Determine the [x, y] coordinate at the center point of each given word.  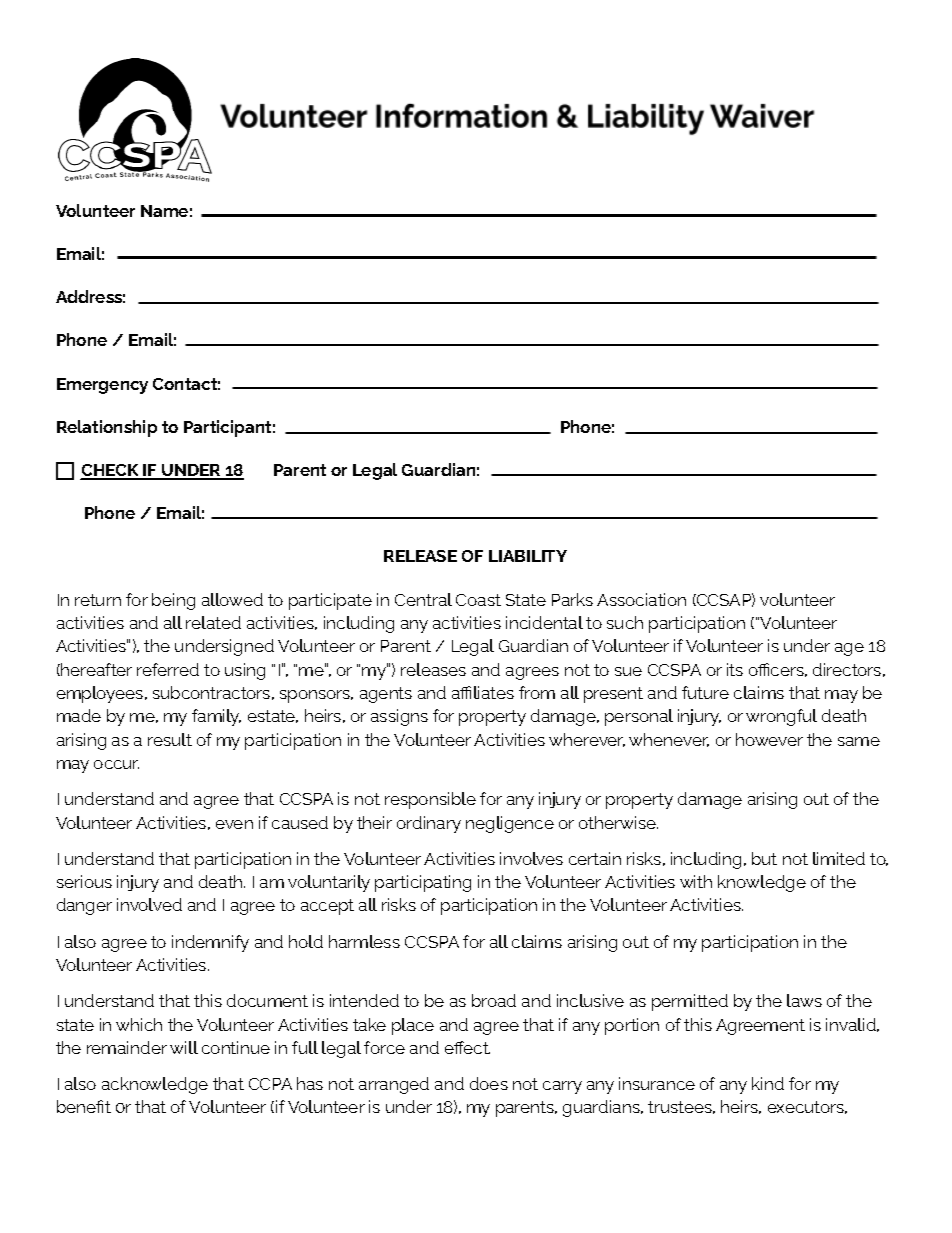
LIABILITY [528, 556]
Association [641, 599]
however [769, 739]
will [184, 1047]
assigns [399, 717]
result [170, 739]
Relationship [107, 428]
